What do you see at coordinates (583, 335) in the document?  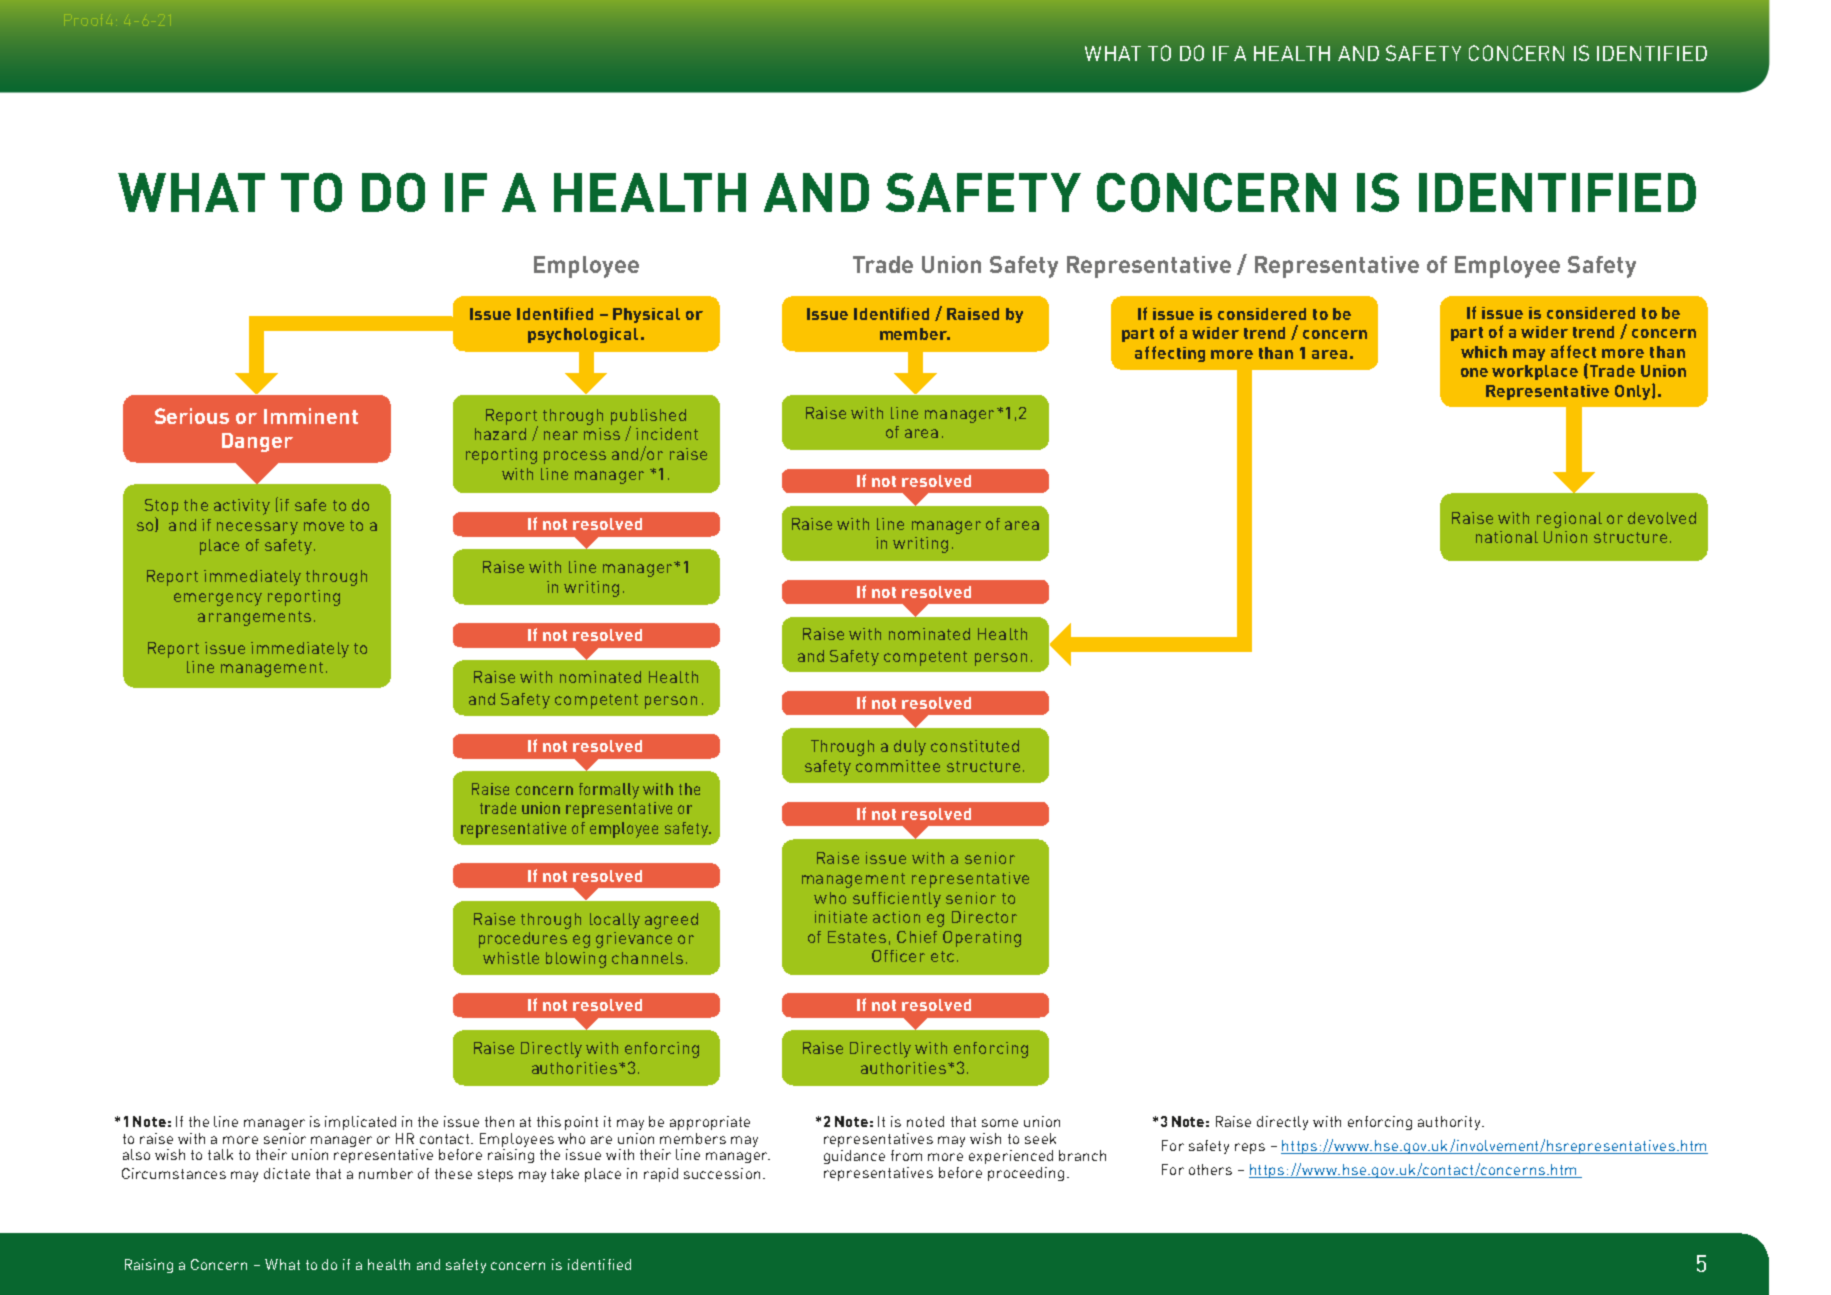 I see `psychological` at bounding box center [583, 335].
